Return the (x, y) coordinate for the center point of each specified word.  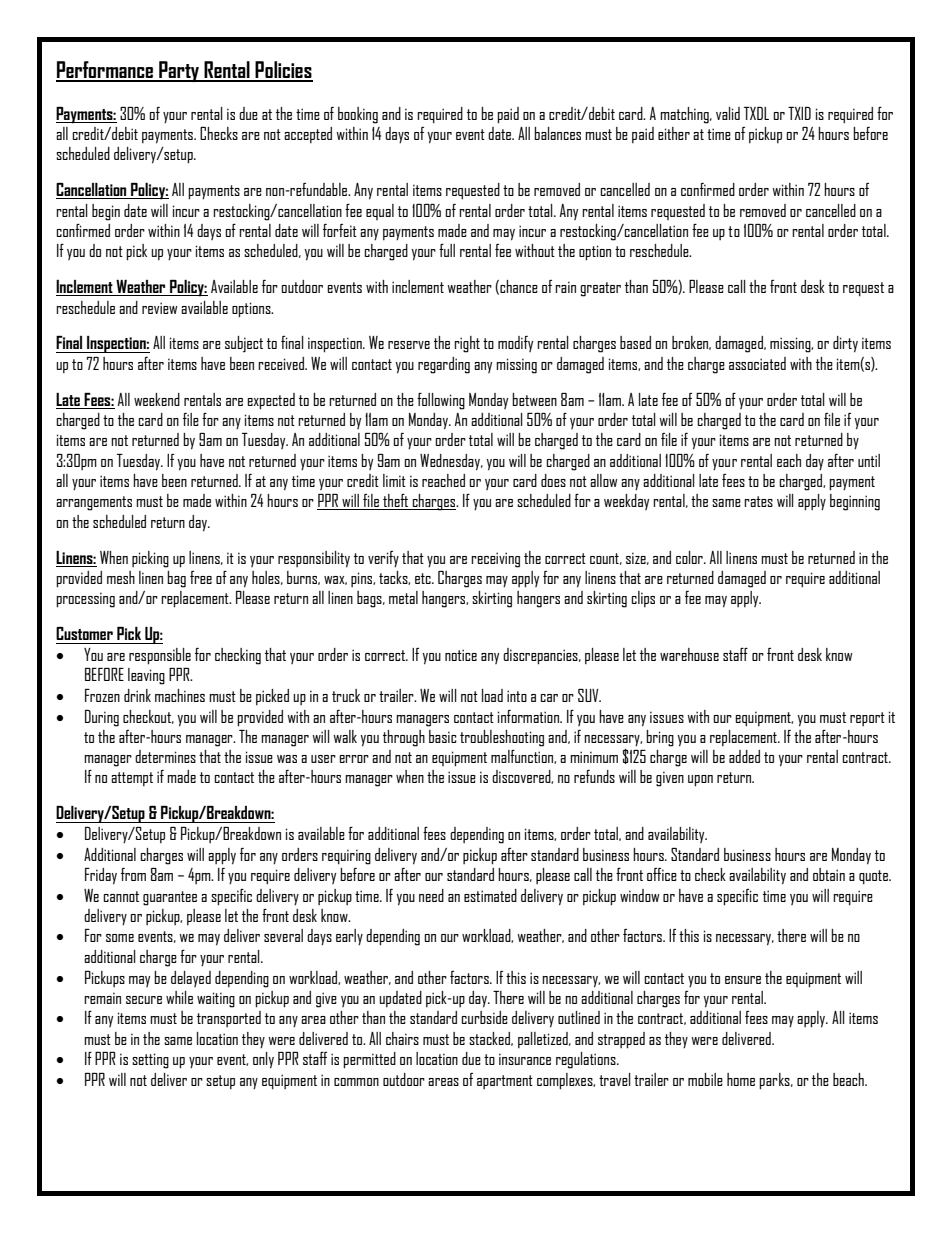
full (447, 250)
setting (150, 1061)
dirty (845, 344)
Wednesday (451, 462)
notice (461, 655)
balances (557, 133)
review (160, 308)
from (133, 874)
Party (179, 71)
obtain (829, 874)
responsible (160, 656)
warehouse (689, 654)
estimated (490, 895)
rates (758, 501)
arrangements (94, 503)
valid (728, 113)
